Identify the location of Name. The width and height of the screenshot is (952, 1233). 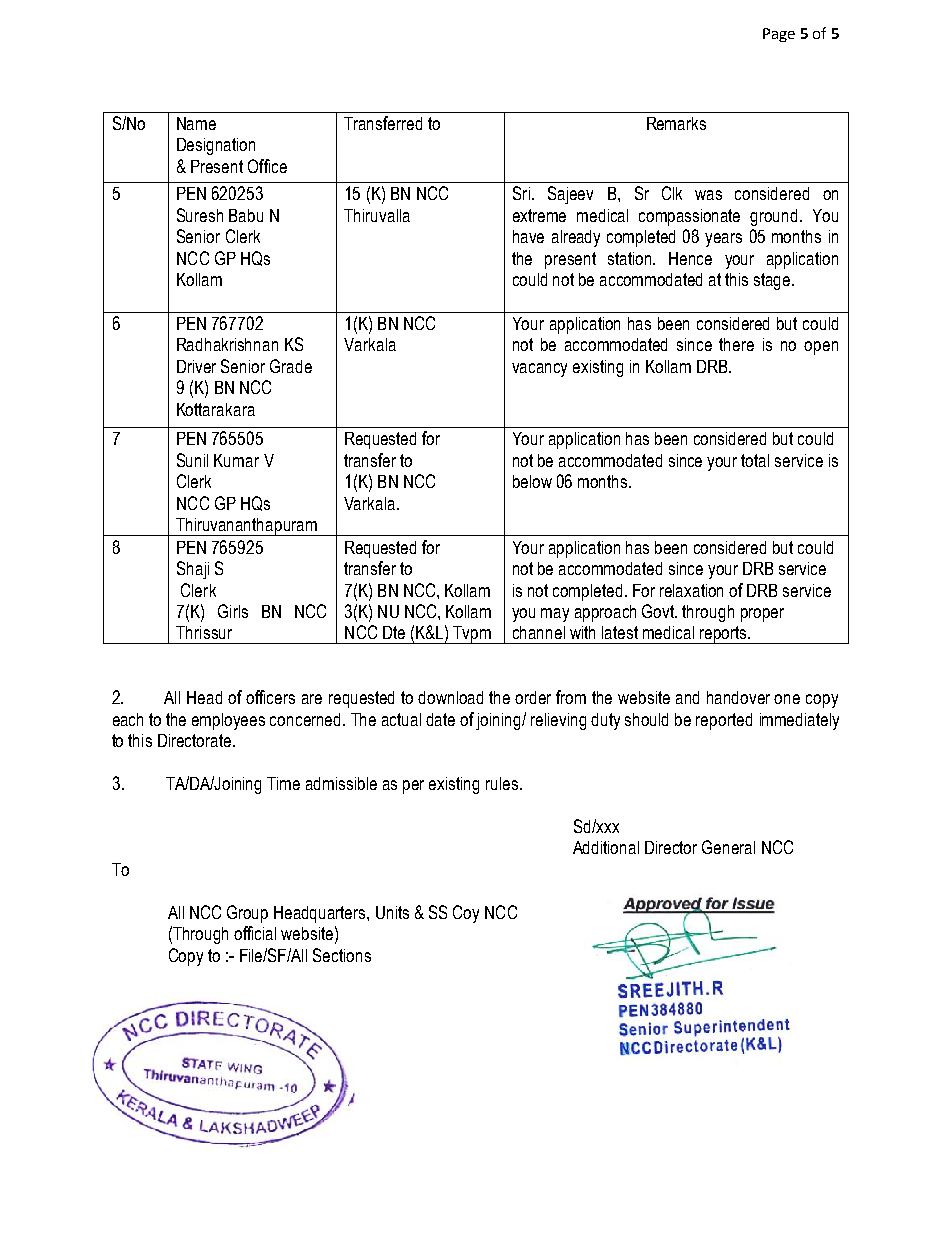
(196, 123).
